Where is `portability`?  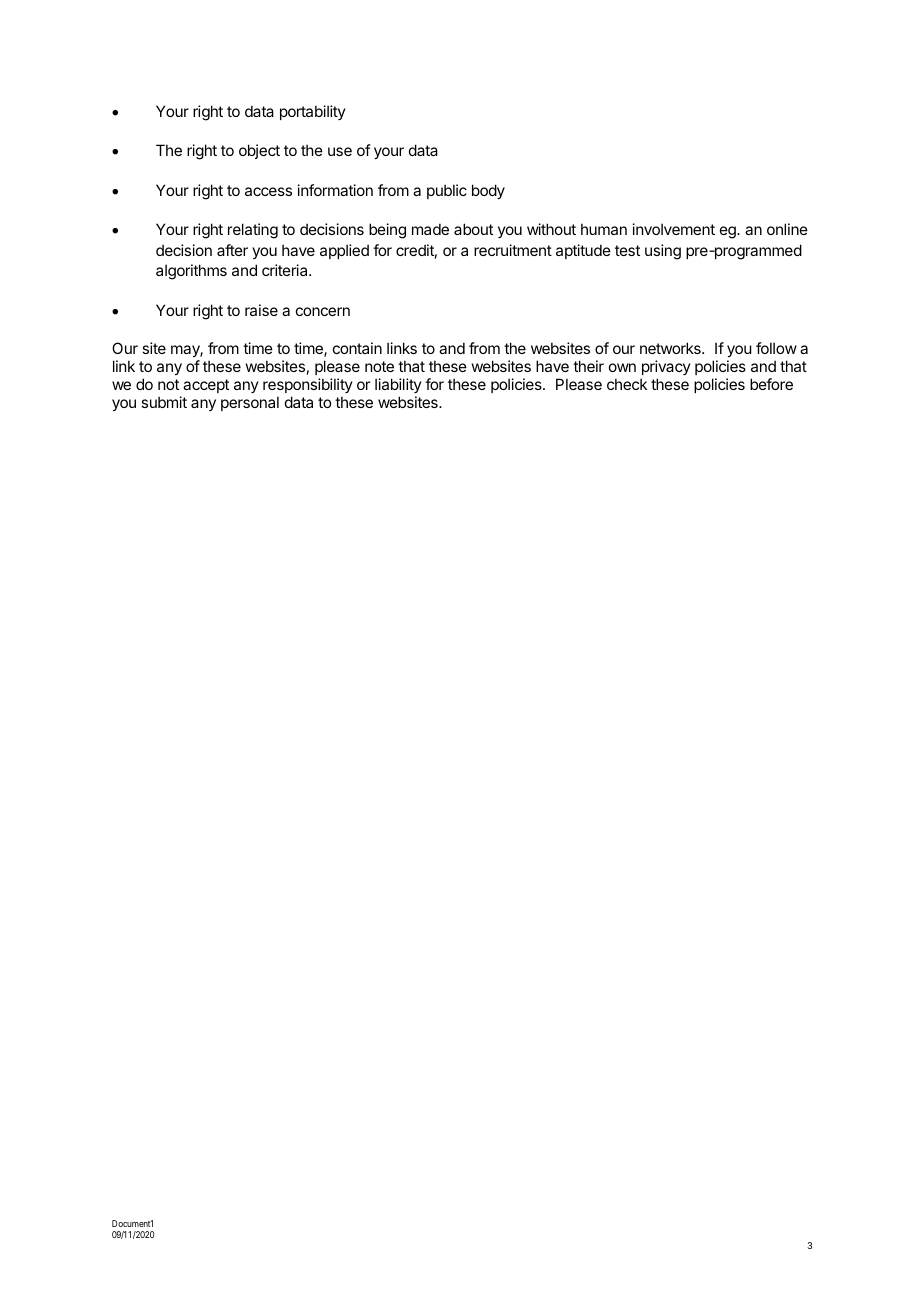
portability is located at coordinates (313, 112).
